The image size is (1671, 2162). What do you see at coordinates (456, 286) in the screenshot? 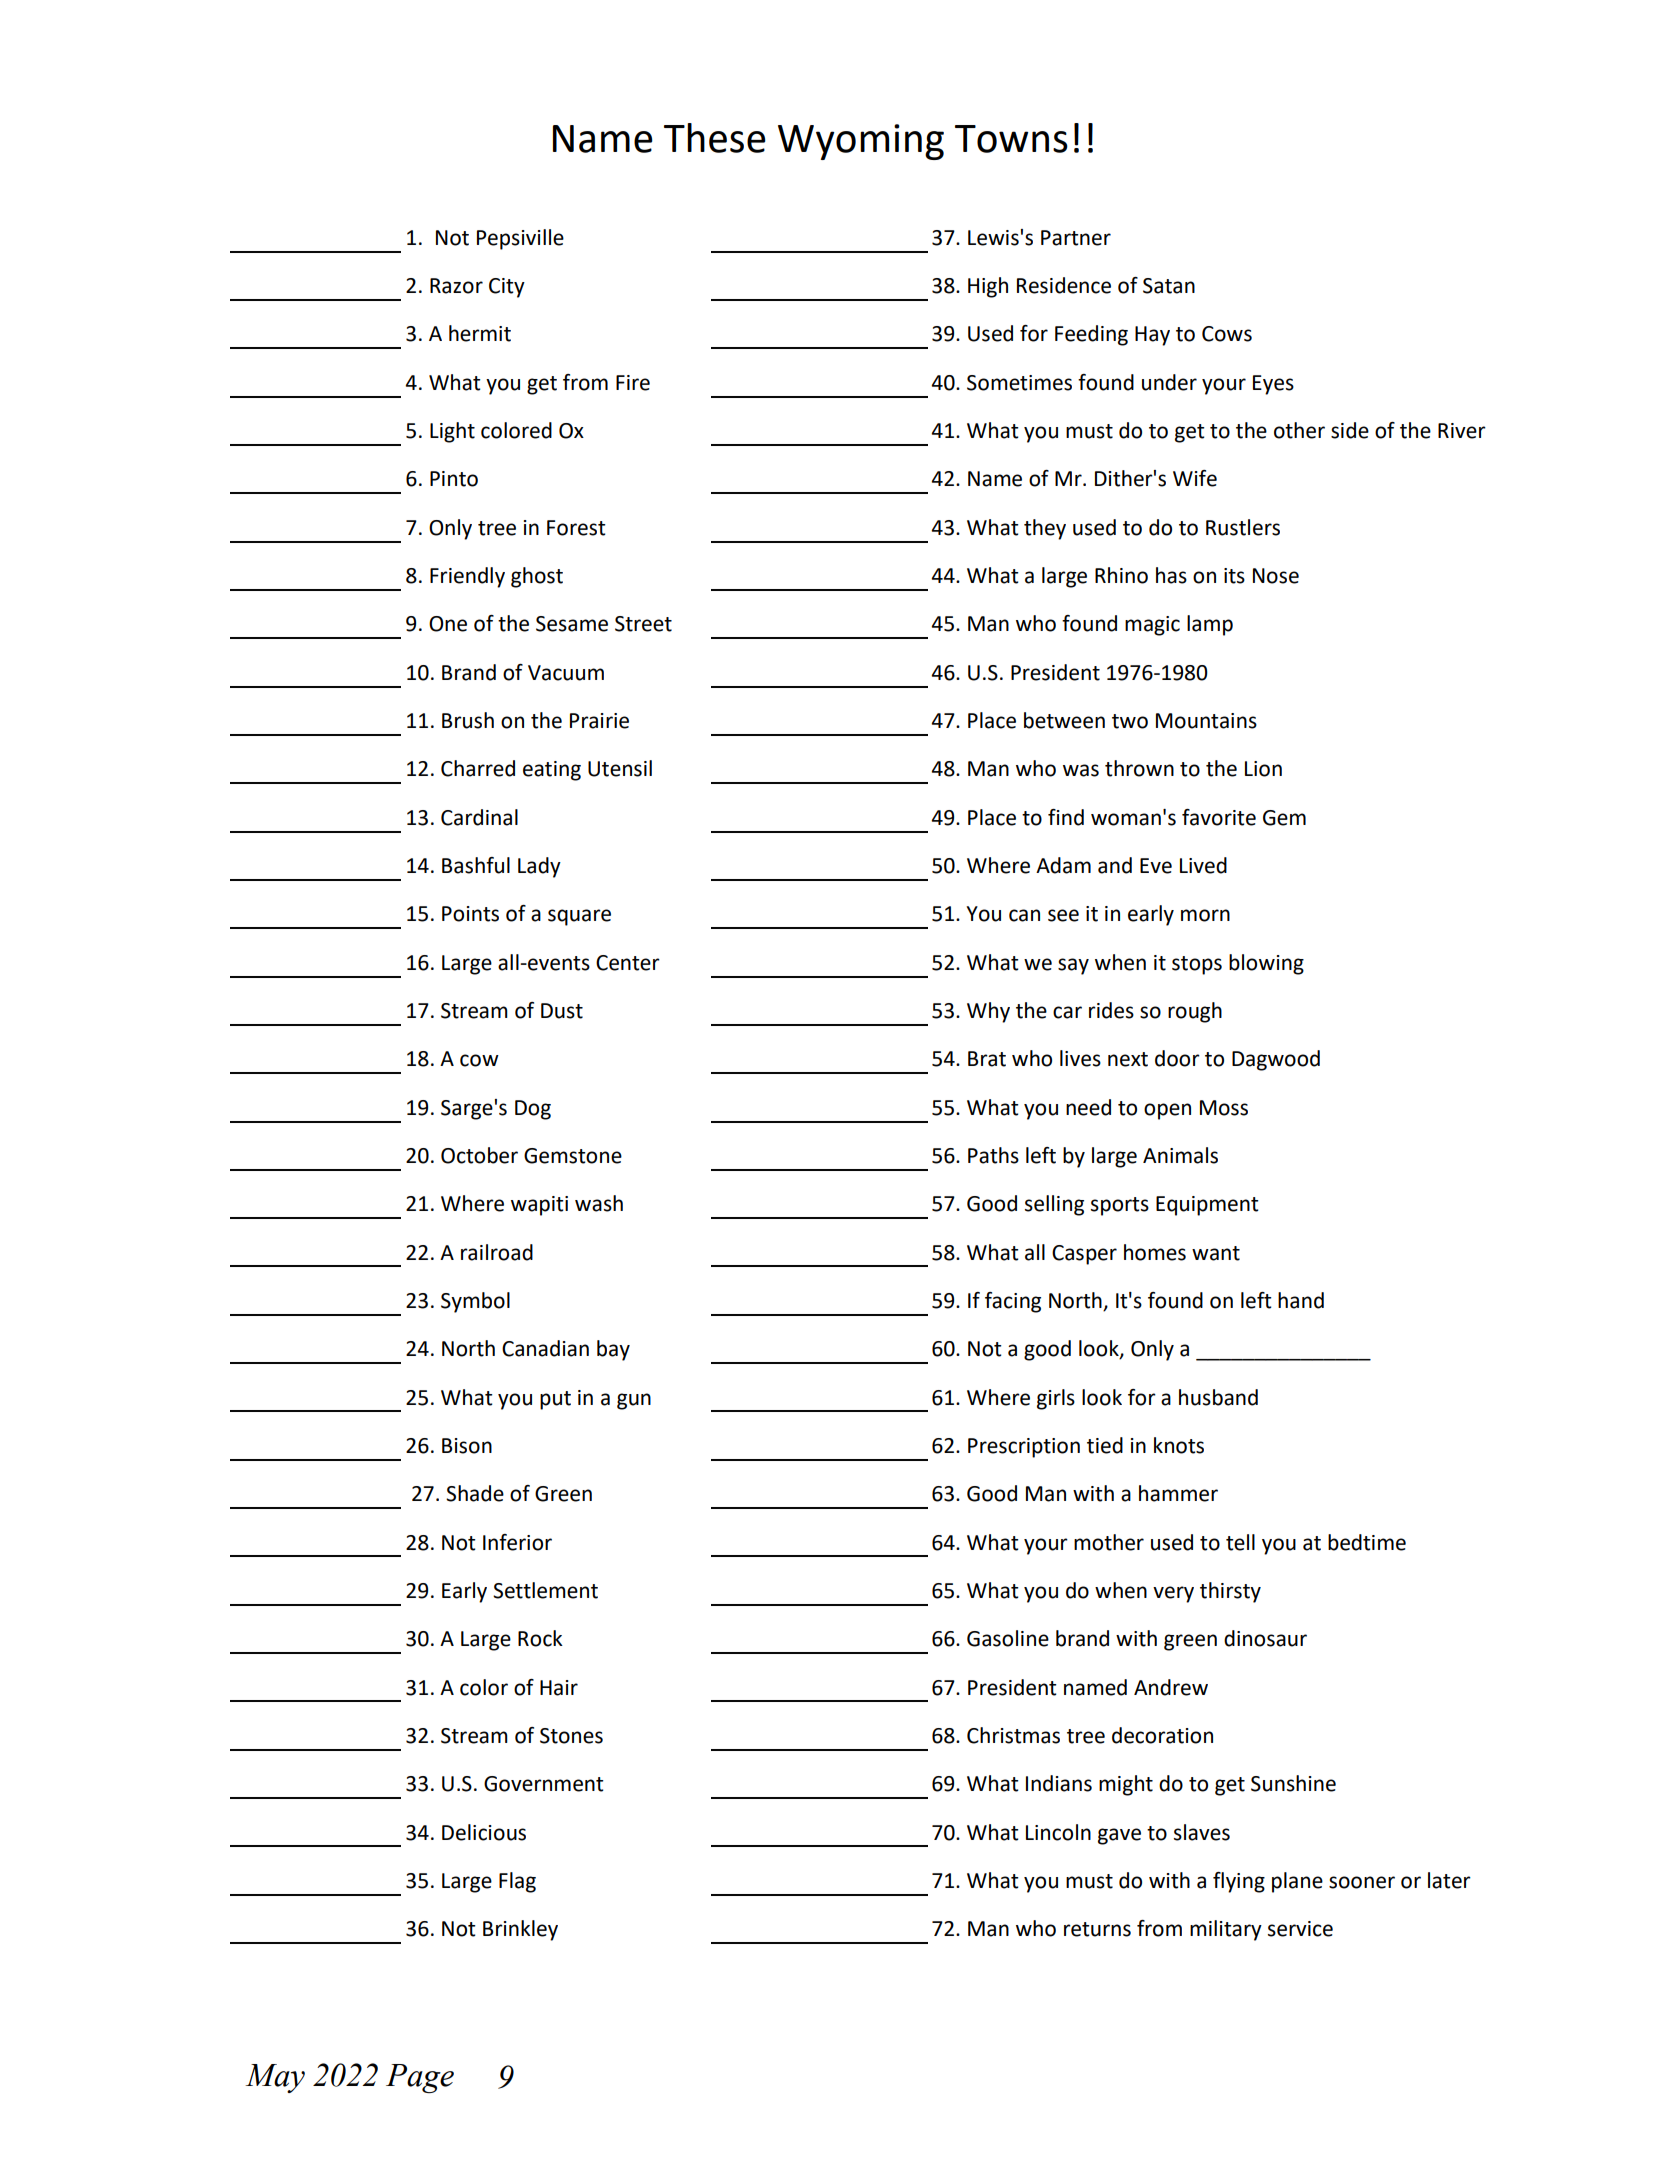
I see `Razor` at bounding box center [456, 286].
